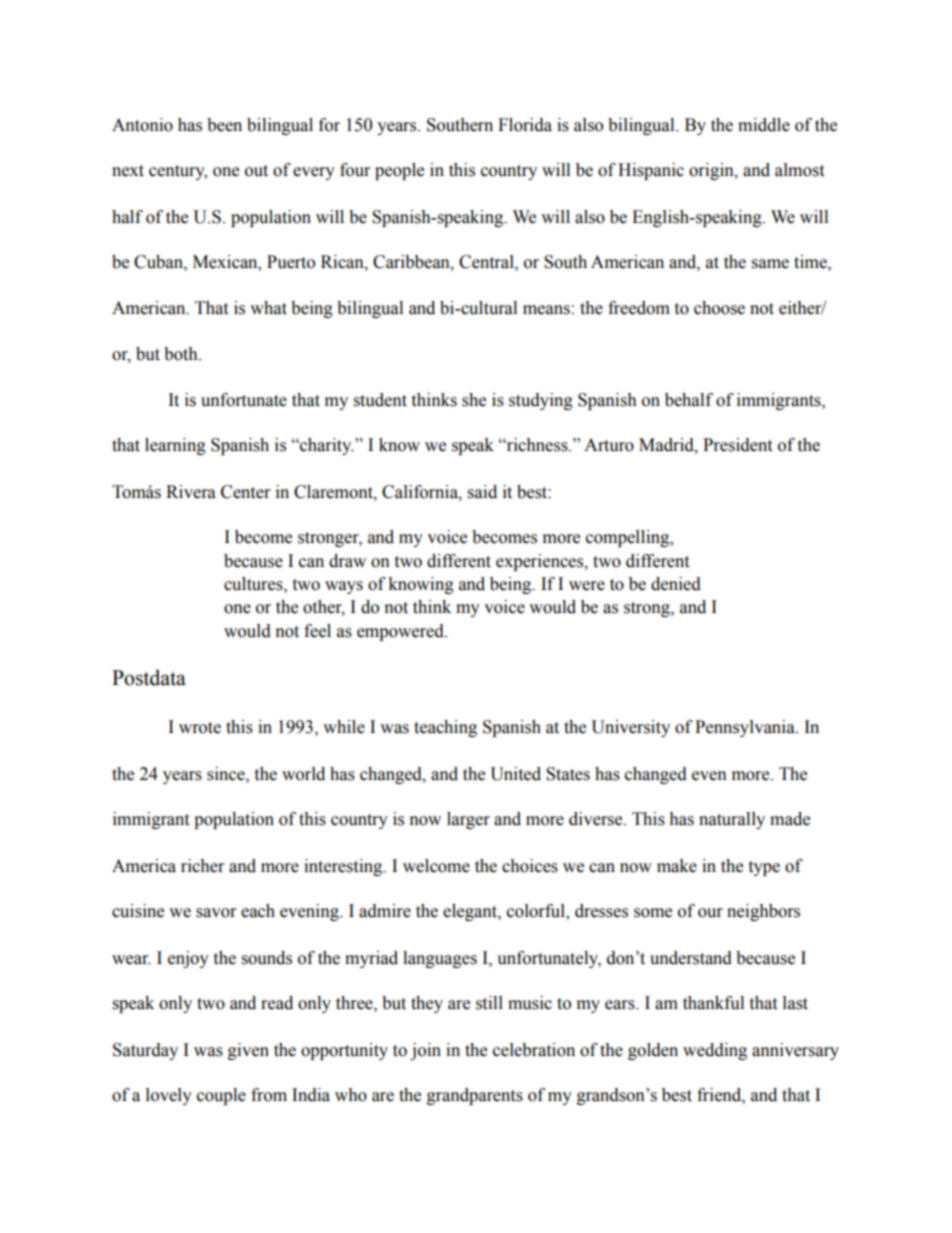 The image size is (952, 1233). I want to click on compelling, so click(629, 538).
